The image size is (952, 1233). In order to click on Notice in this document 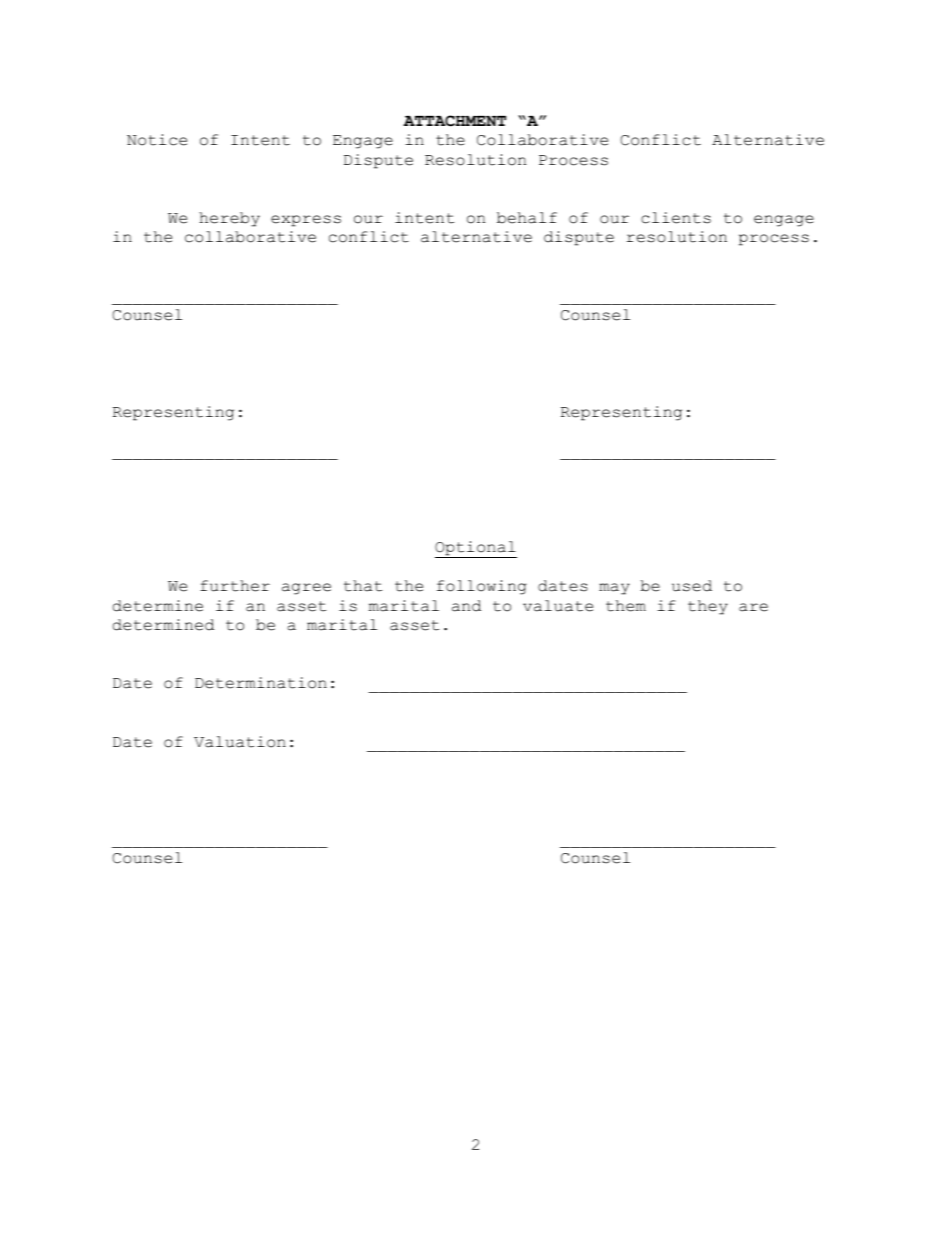, I will do `click(157, 140)`.
